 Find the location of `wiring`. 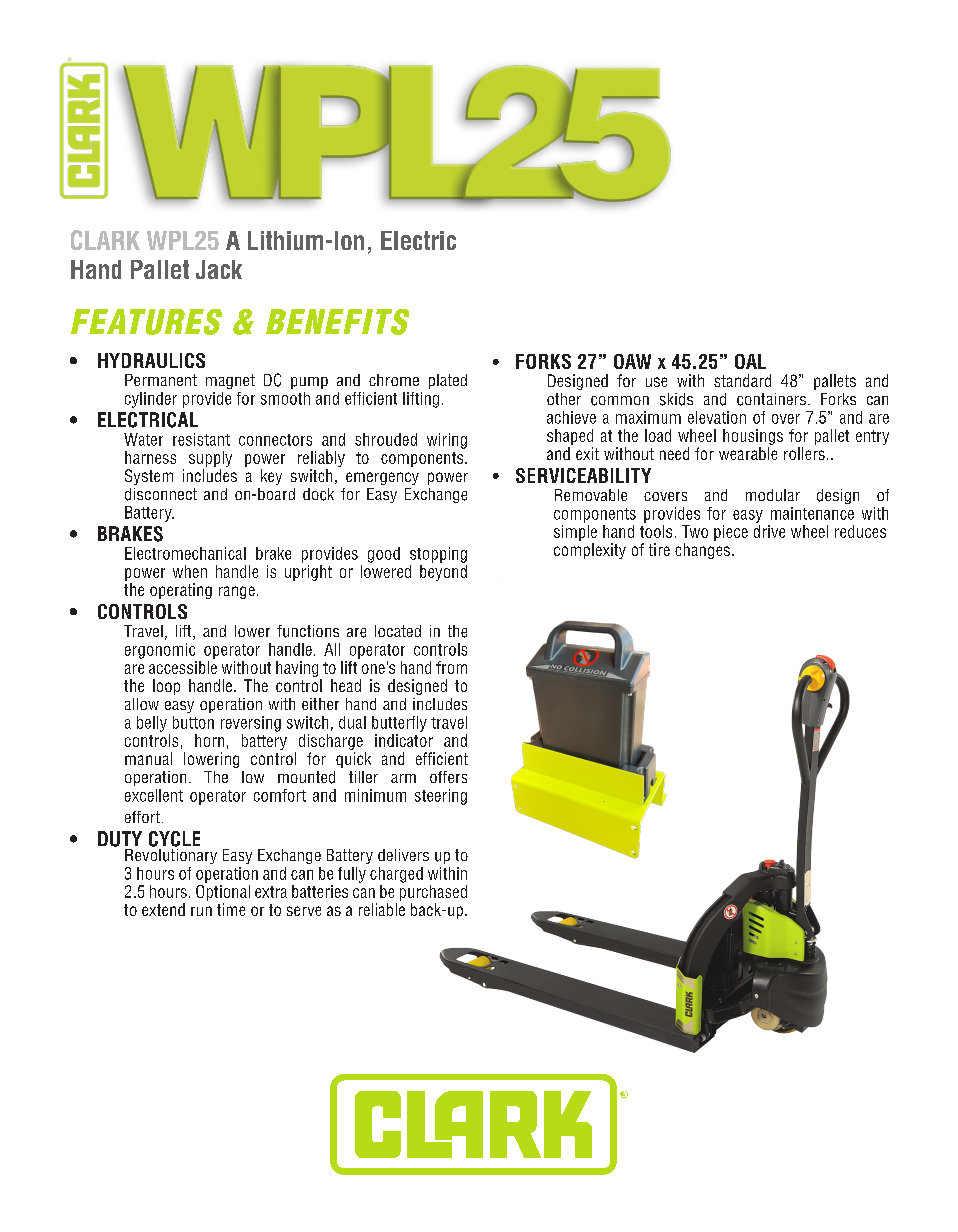

wiring is located at coordinates (447, 441).
